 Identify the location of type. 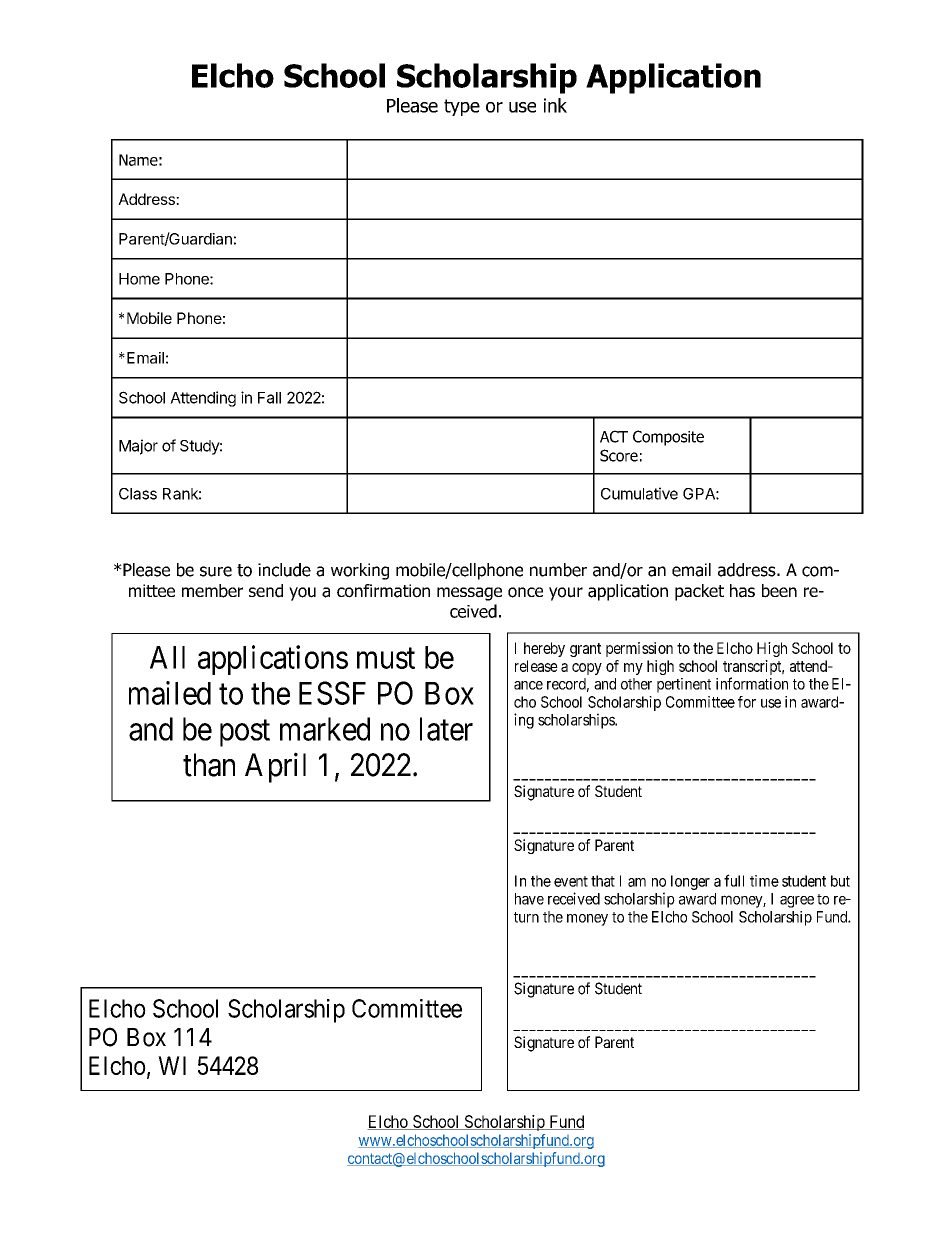
(462, 107).
